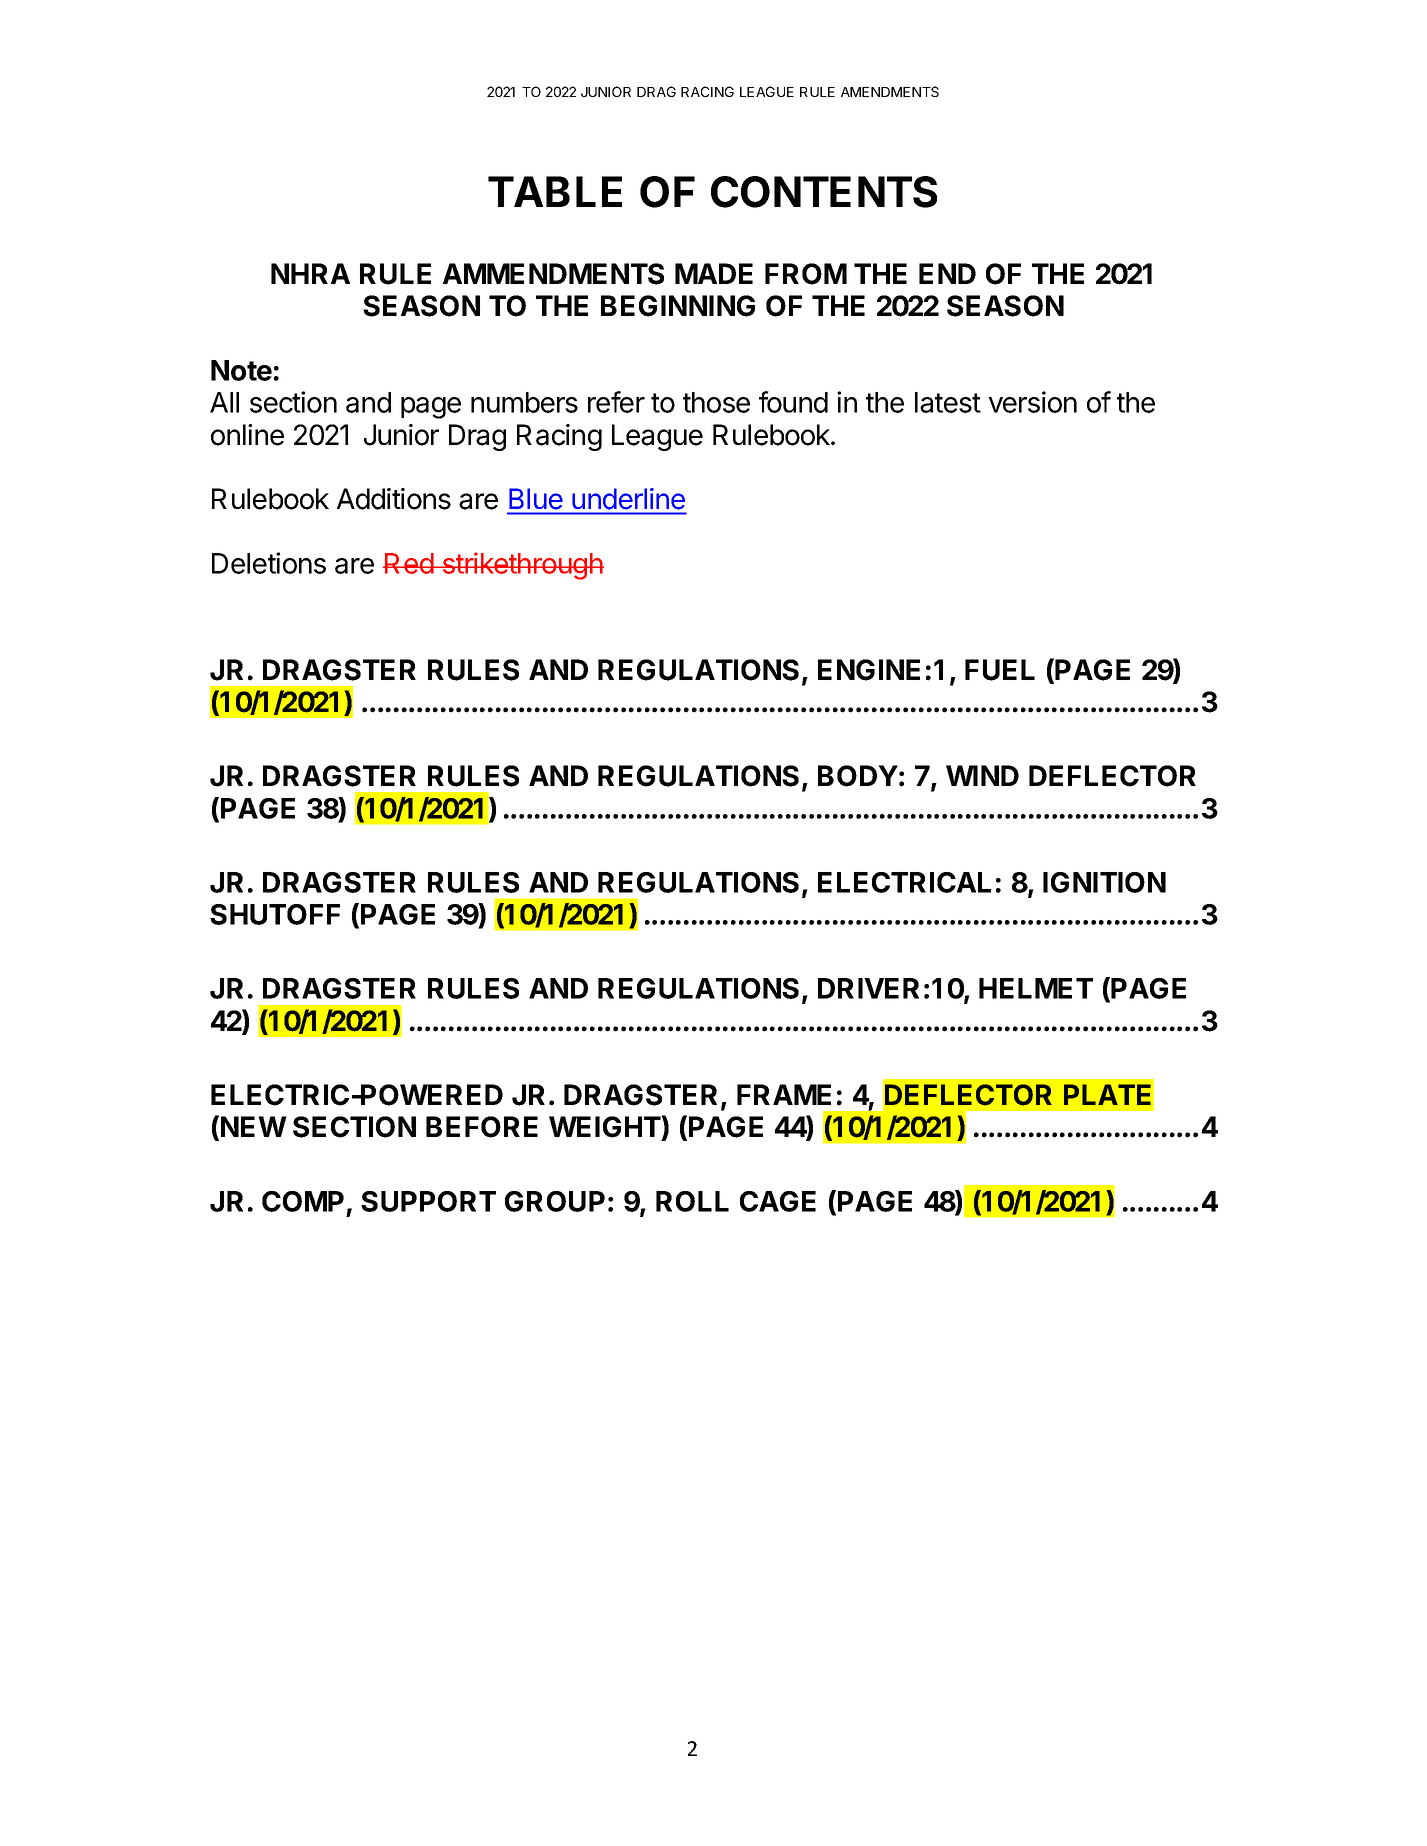  I want to click on refer, so click(616, 402).
